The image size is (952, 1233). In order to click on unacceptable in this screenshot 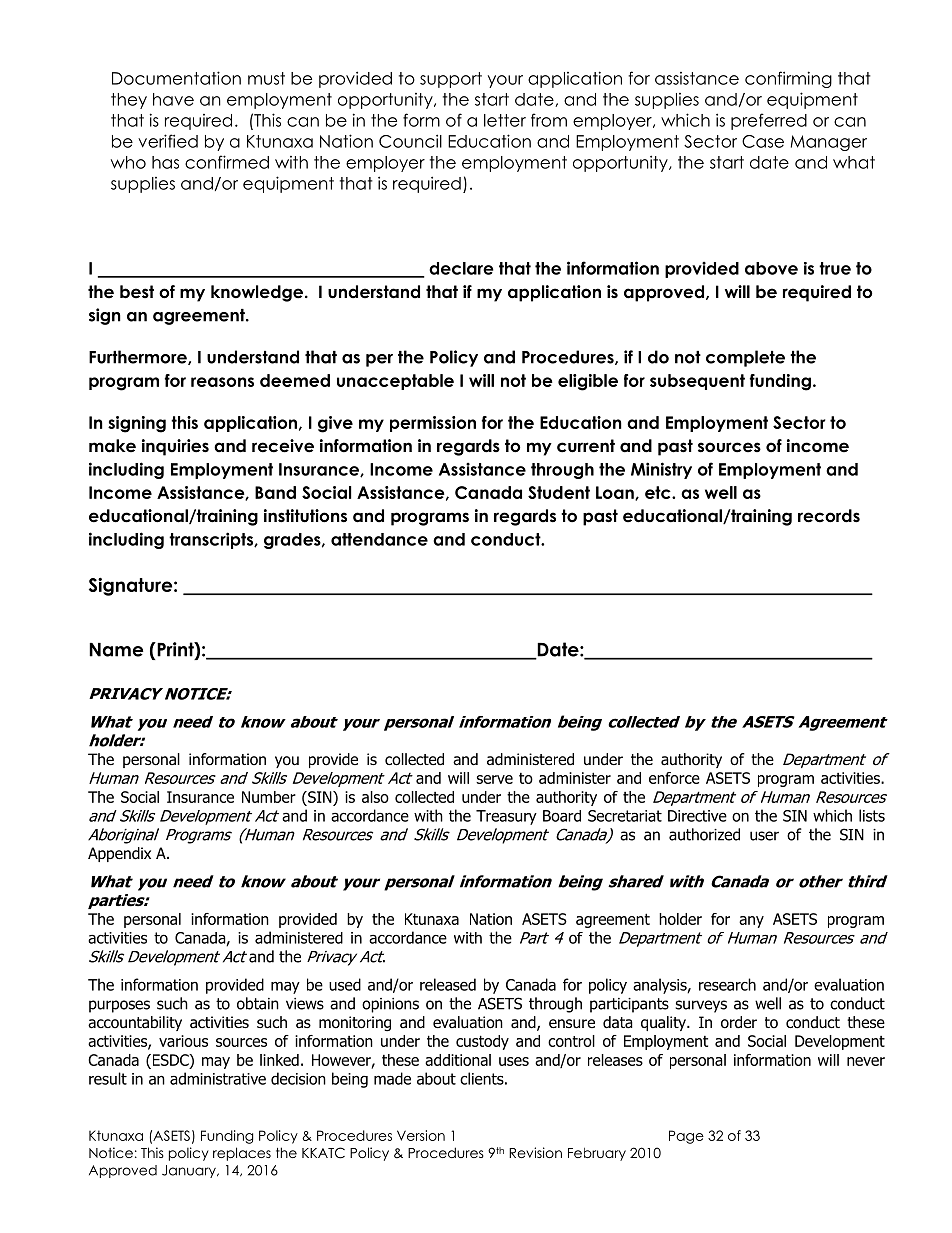, I will do `click(395, 382)`.
